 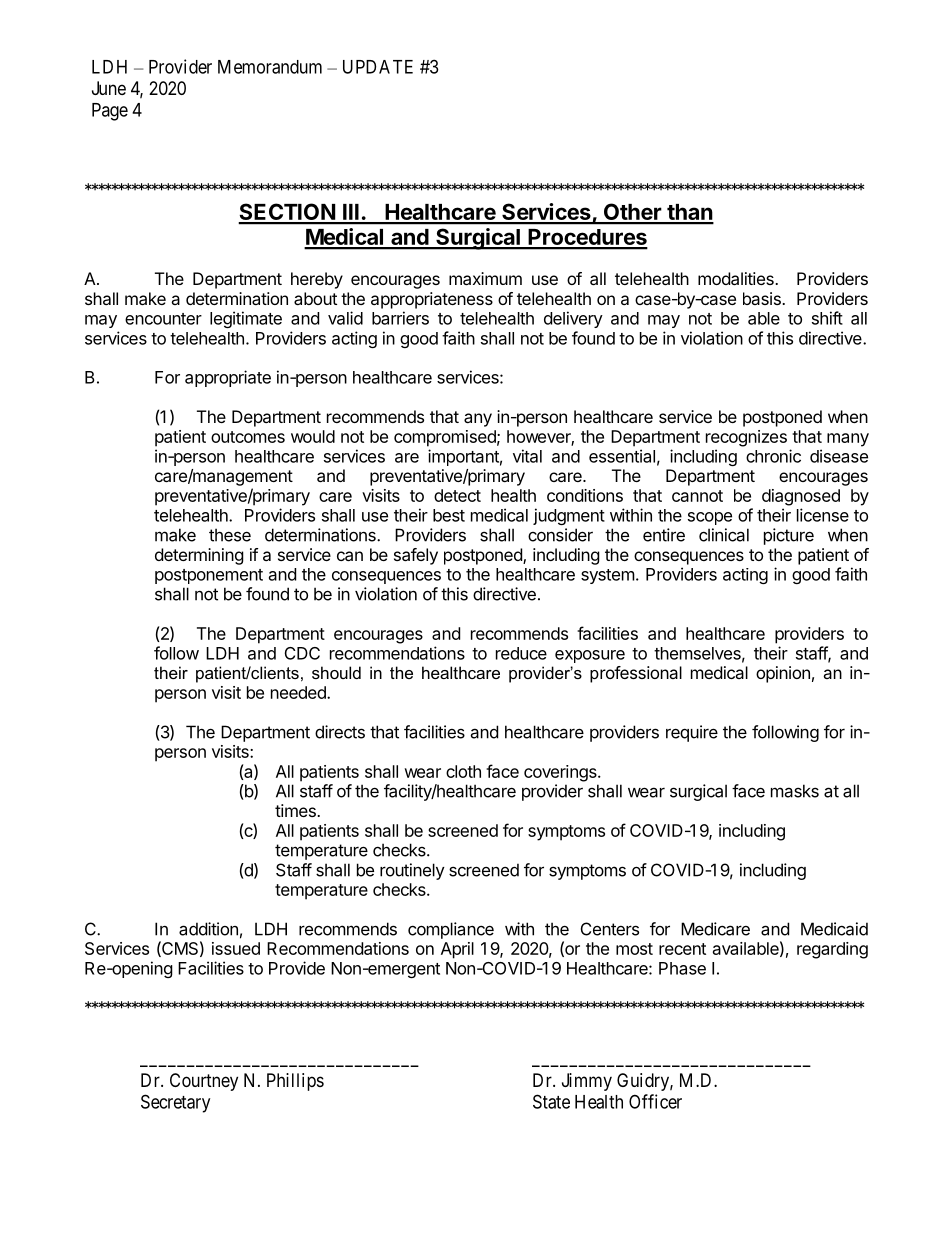 What do you see at coordinates (746, 438) in the page?
I see `recognizes` at bounding box center [746, 438].
